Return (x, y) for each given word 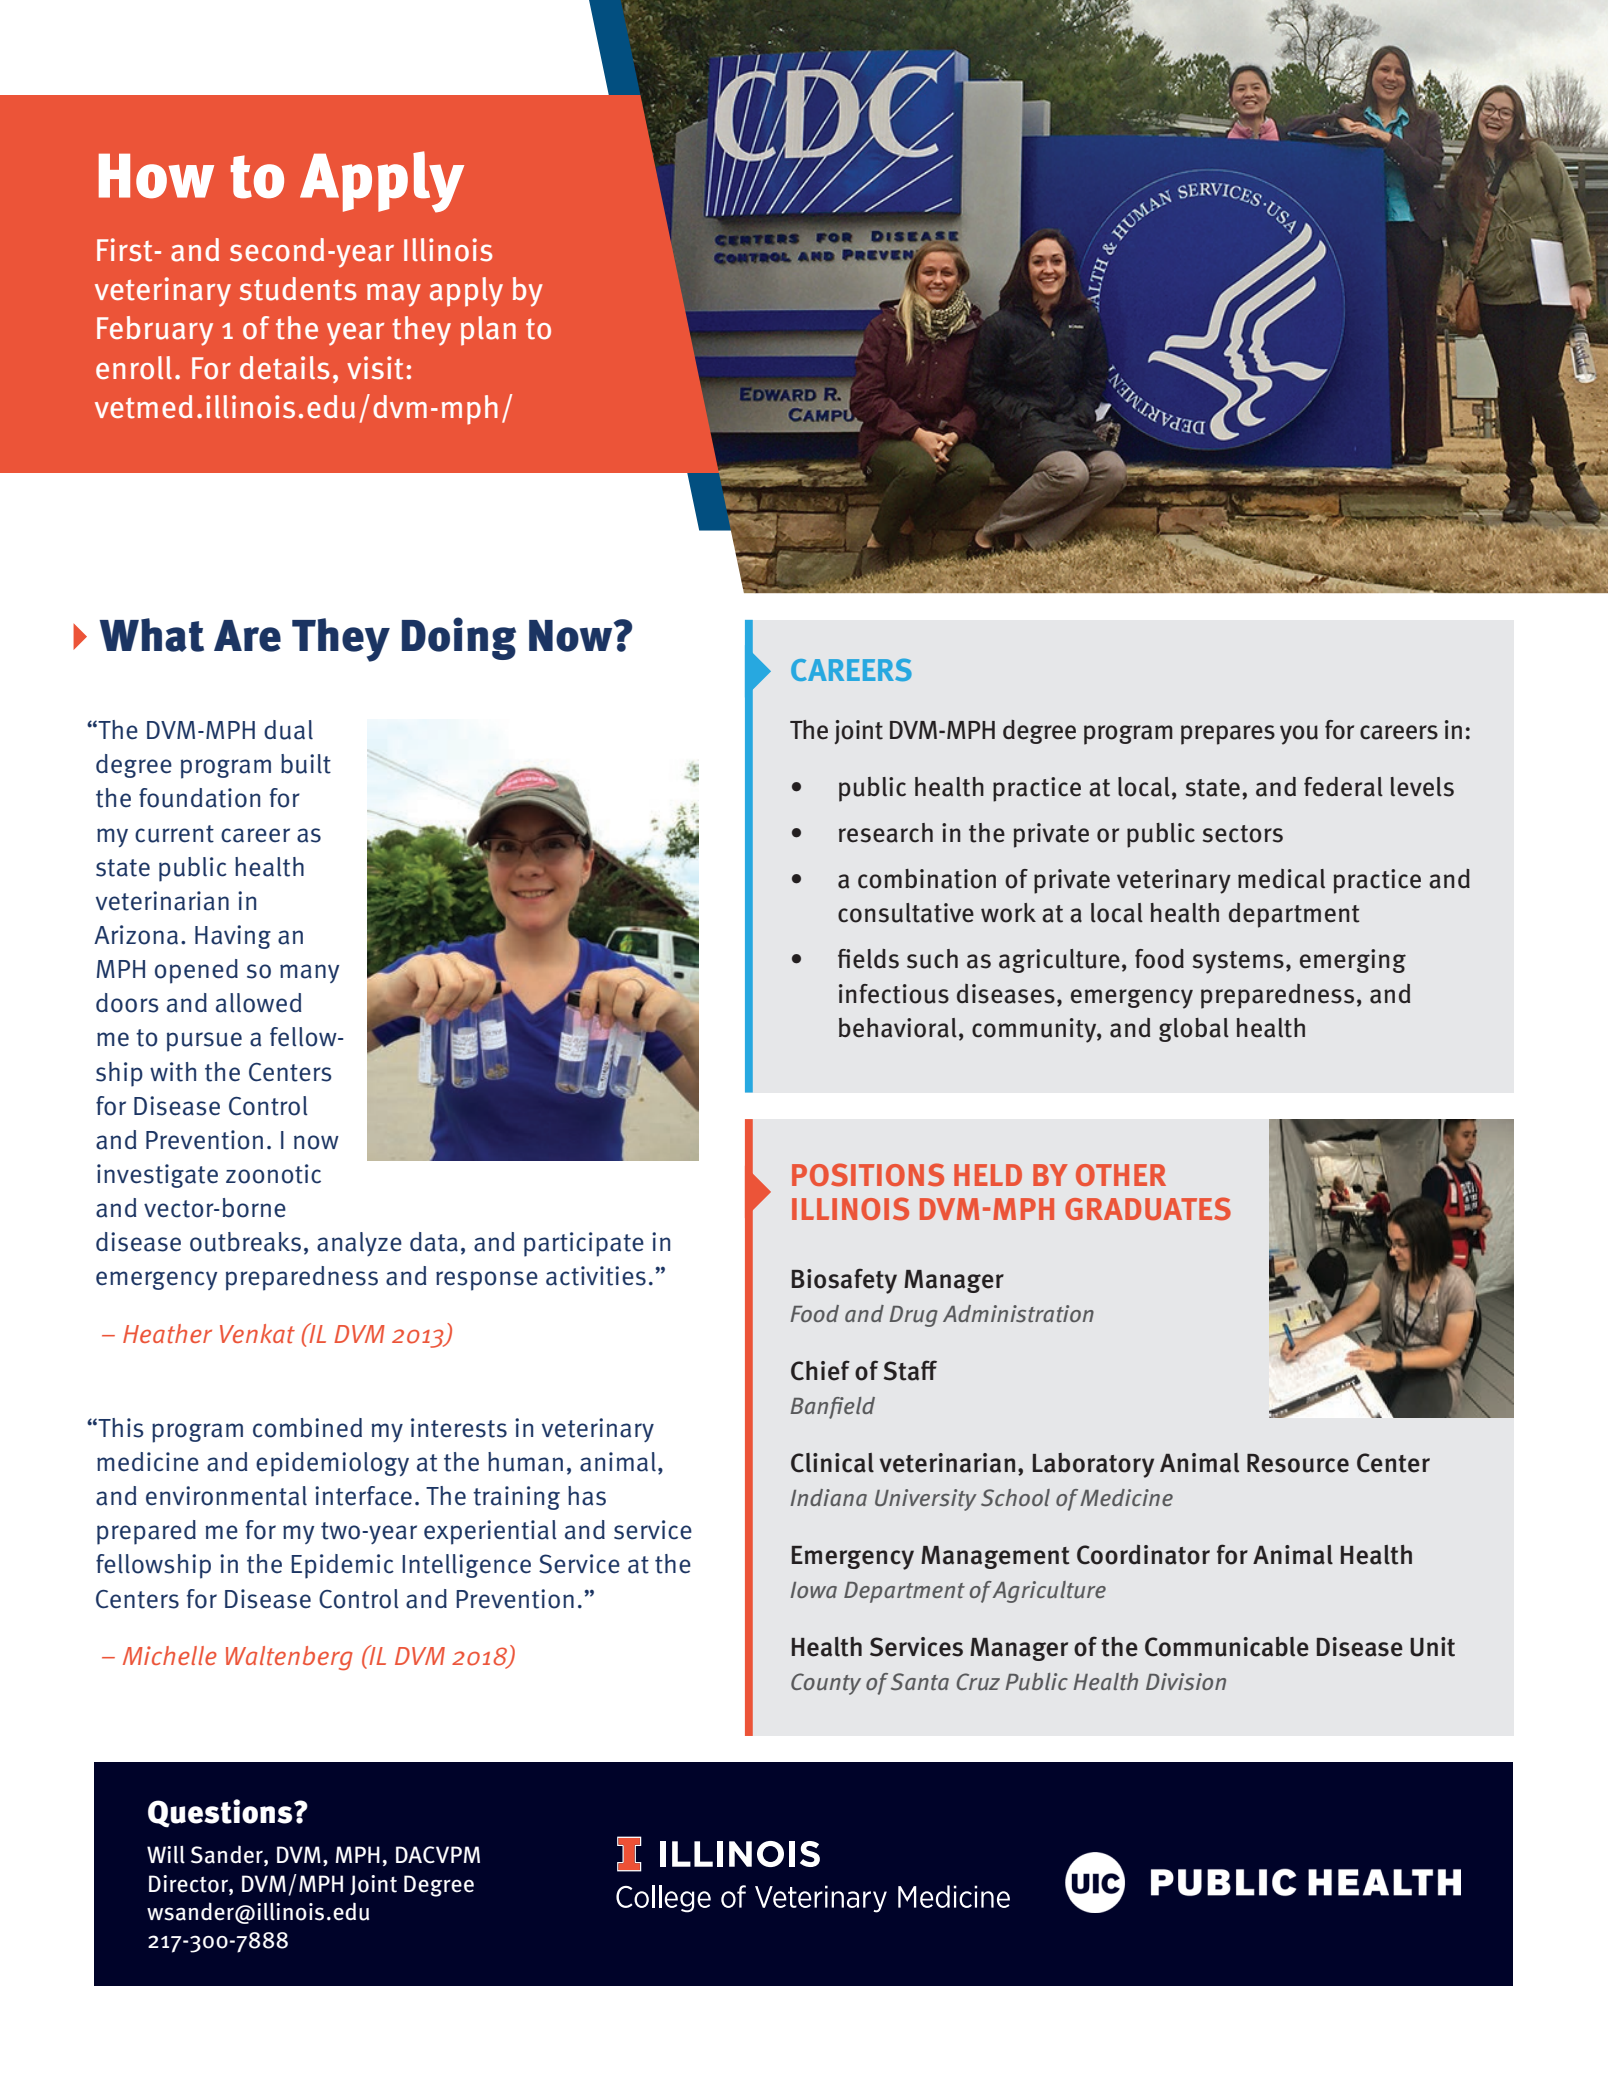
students (298, 289)
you (1299, 735)
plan (488, 331)
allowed (259, 1003)
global (1194, 1030)
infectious (894, 994)
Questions (221, 1813)
